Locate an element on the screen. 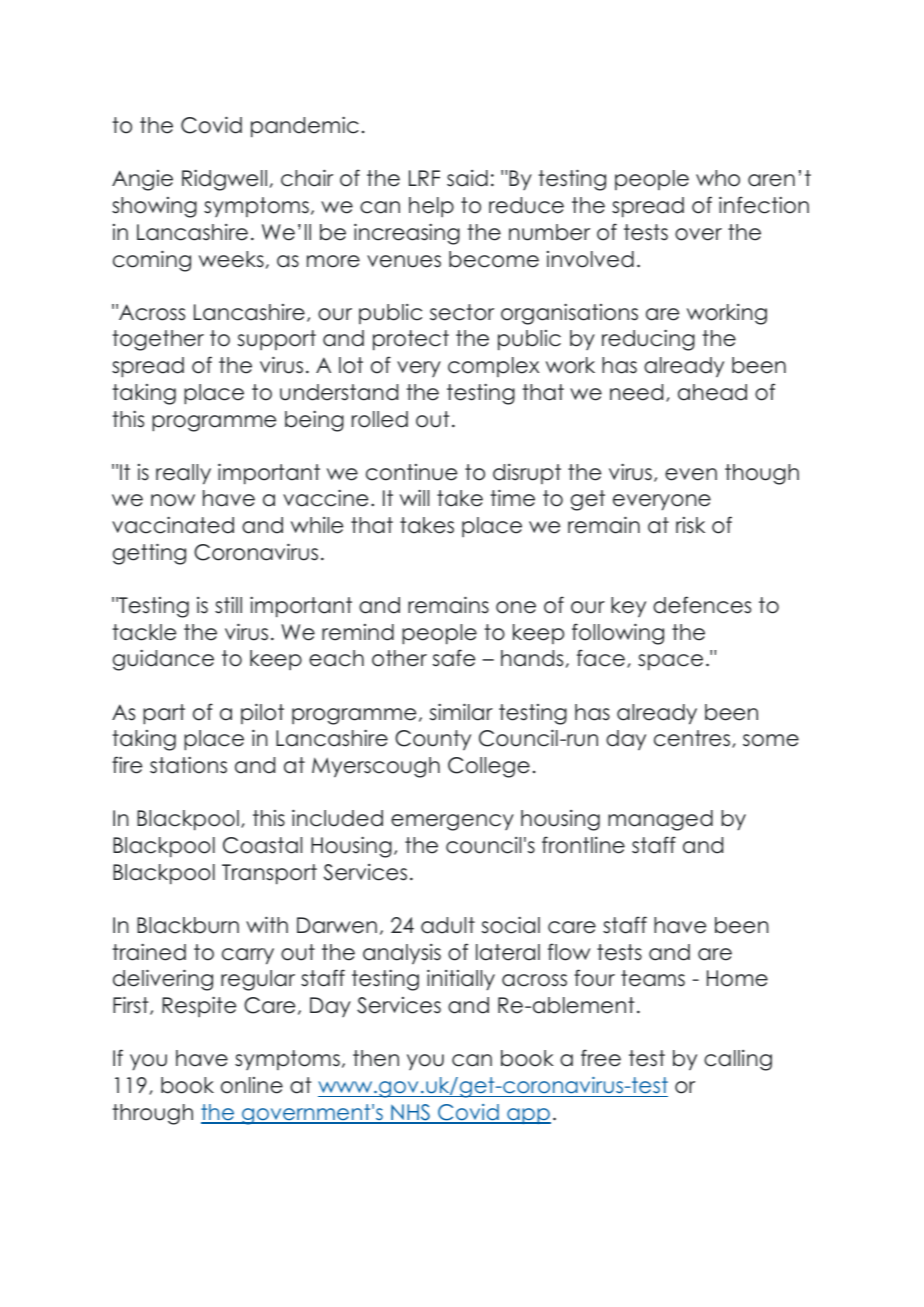 The width and height of the screenshot is (924, 1307). stations is located at coordinates (188, 765).
